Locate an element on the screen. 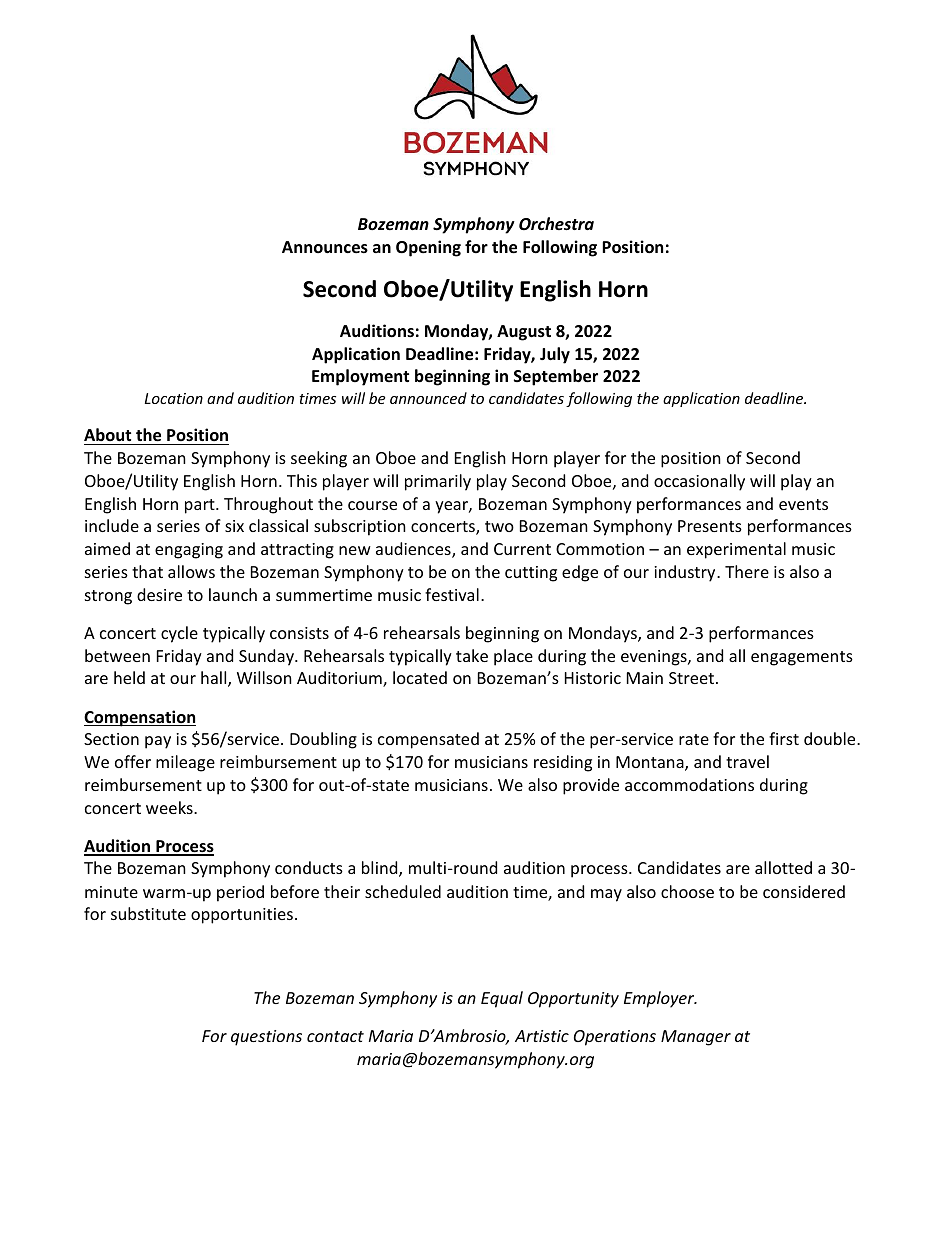  questions is located at coordinates (266, 1038).
